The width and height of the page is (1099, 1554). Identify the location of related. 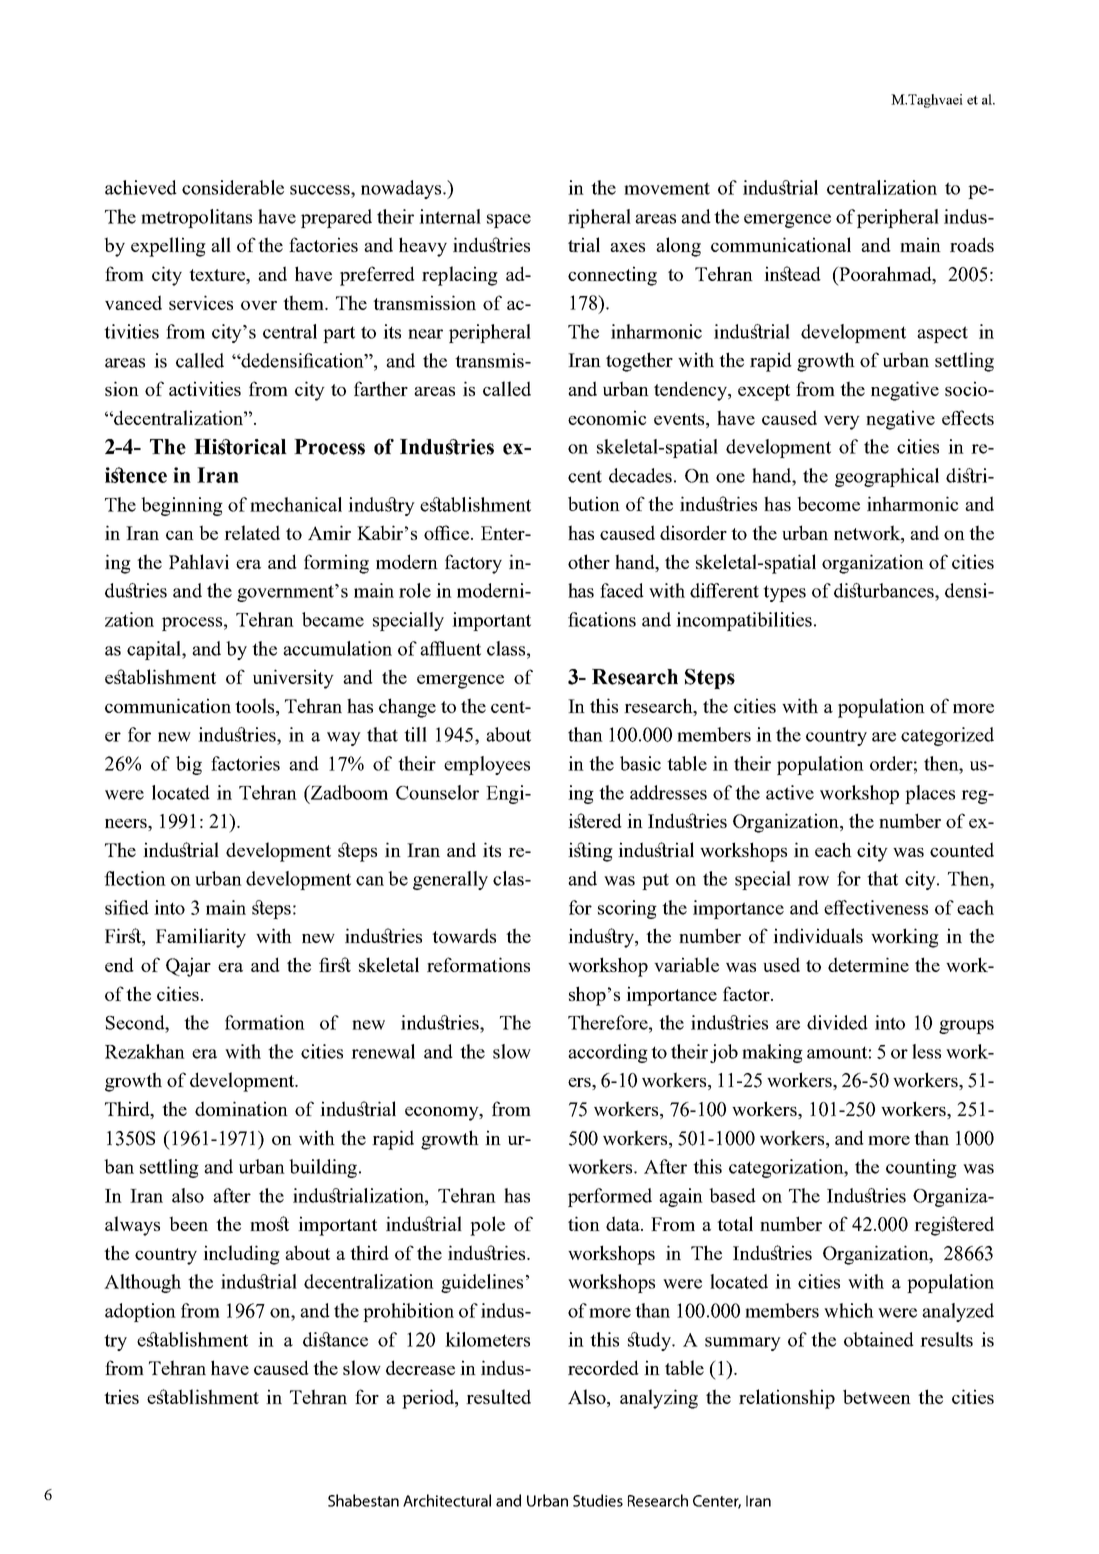
(252, 532).
